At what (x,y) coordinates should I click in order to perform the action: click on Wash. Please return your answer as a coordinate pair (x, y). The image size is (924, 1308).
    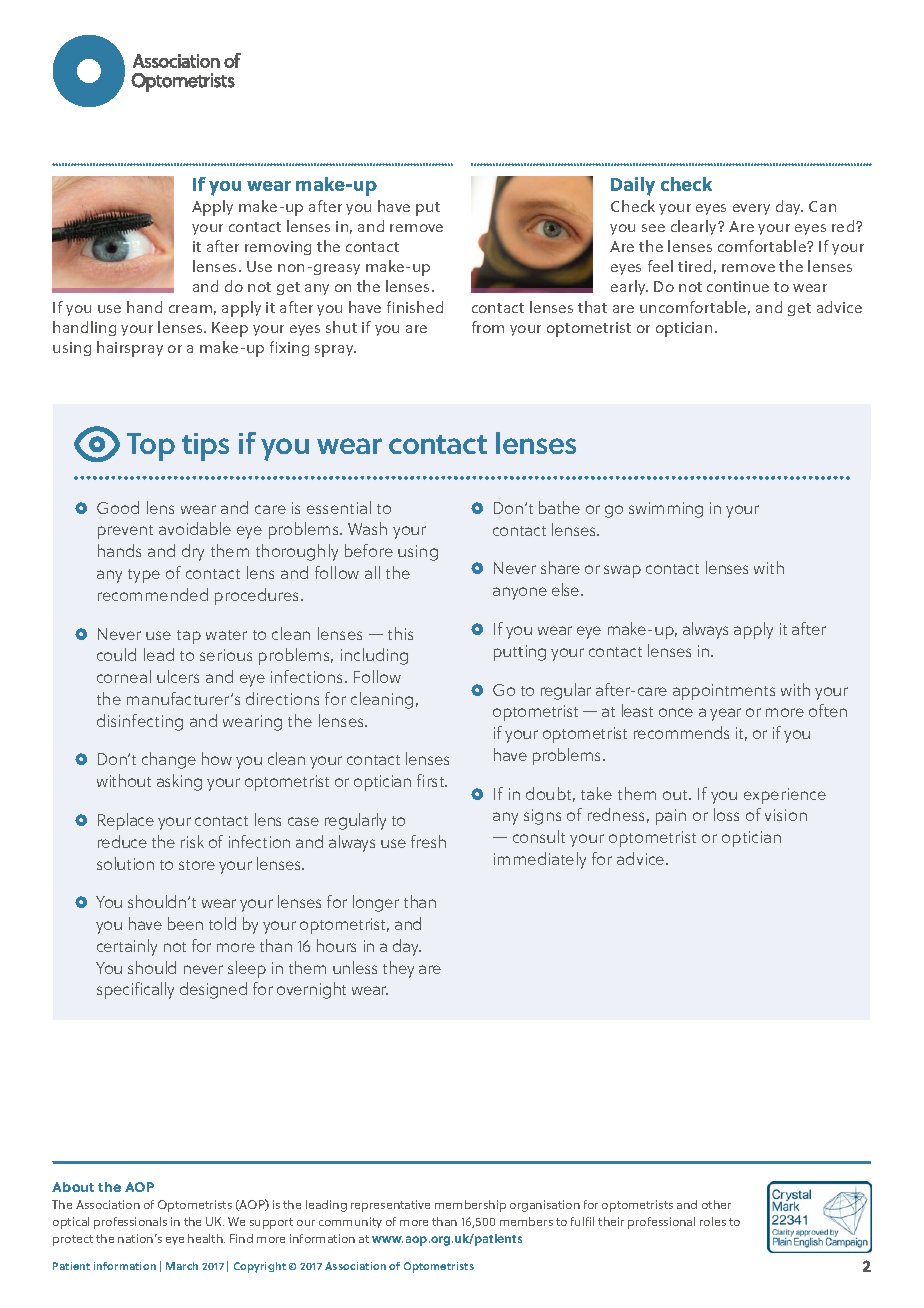
    Looking at the image, I should click on (367, 528).
